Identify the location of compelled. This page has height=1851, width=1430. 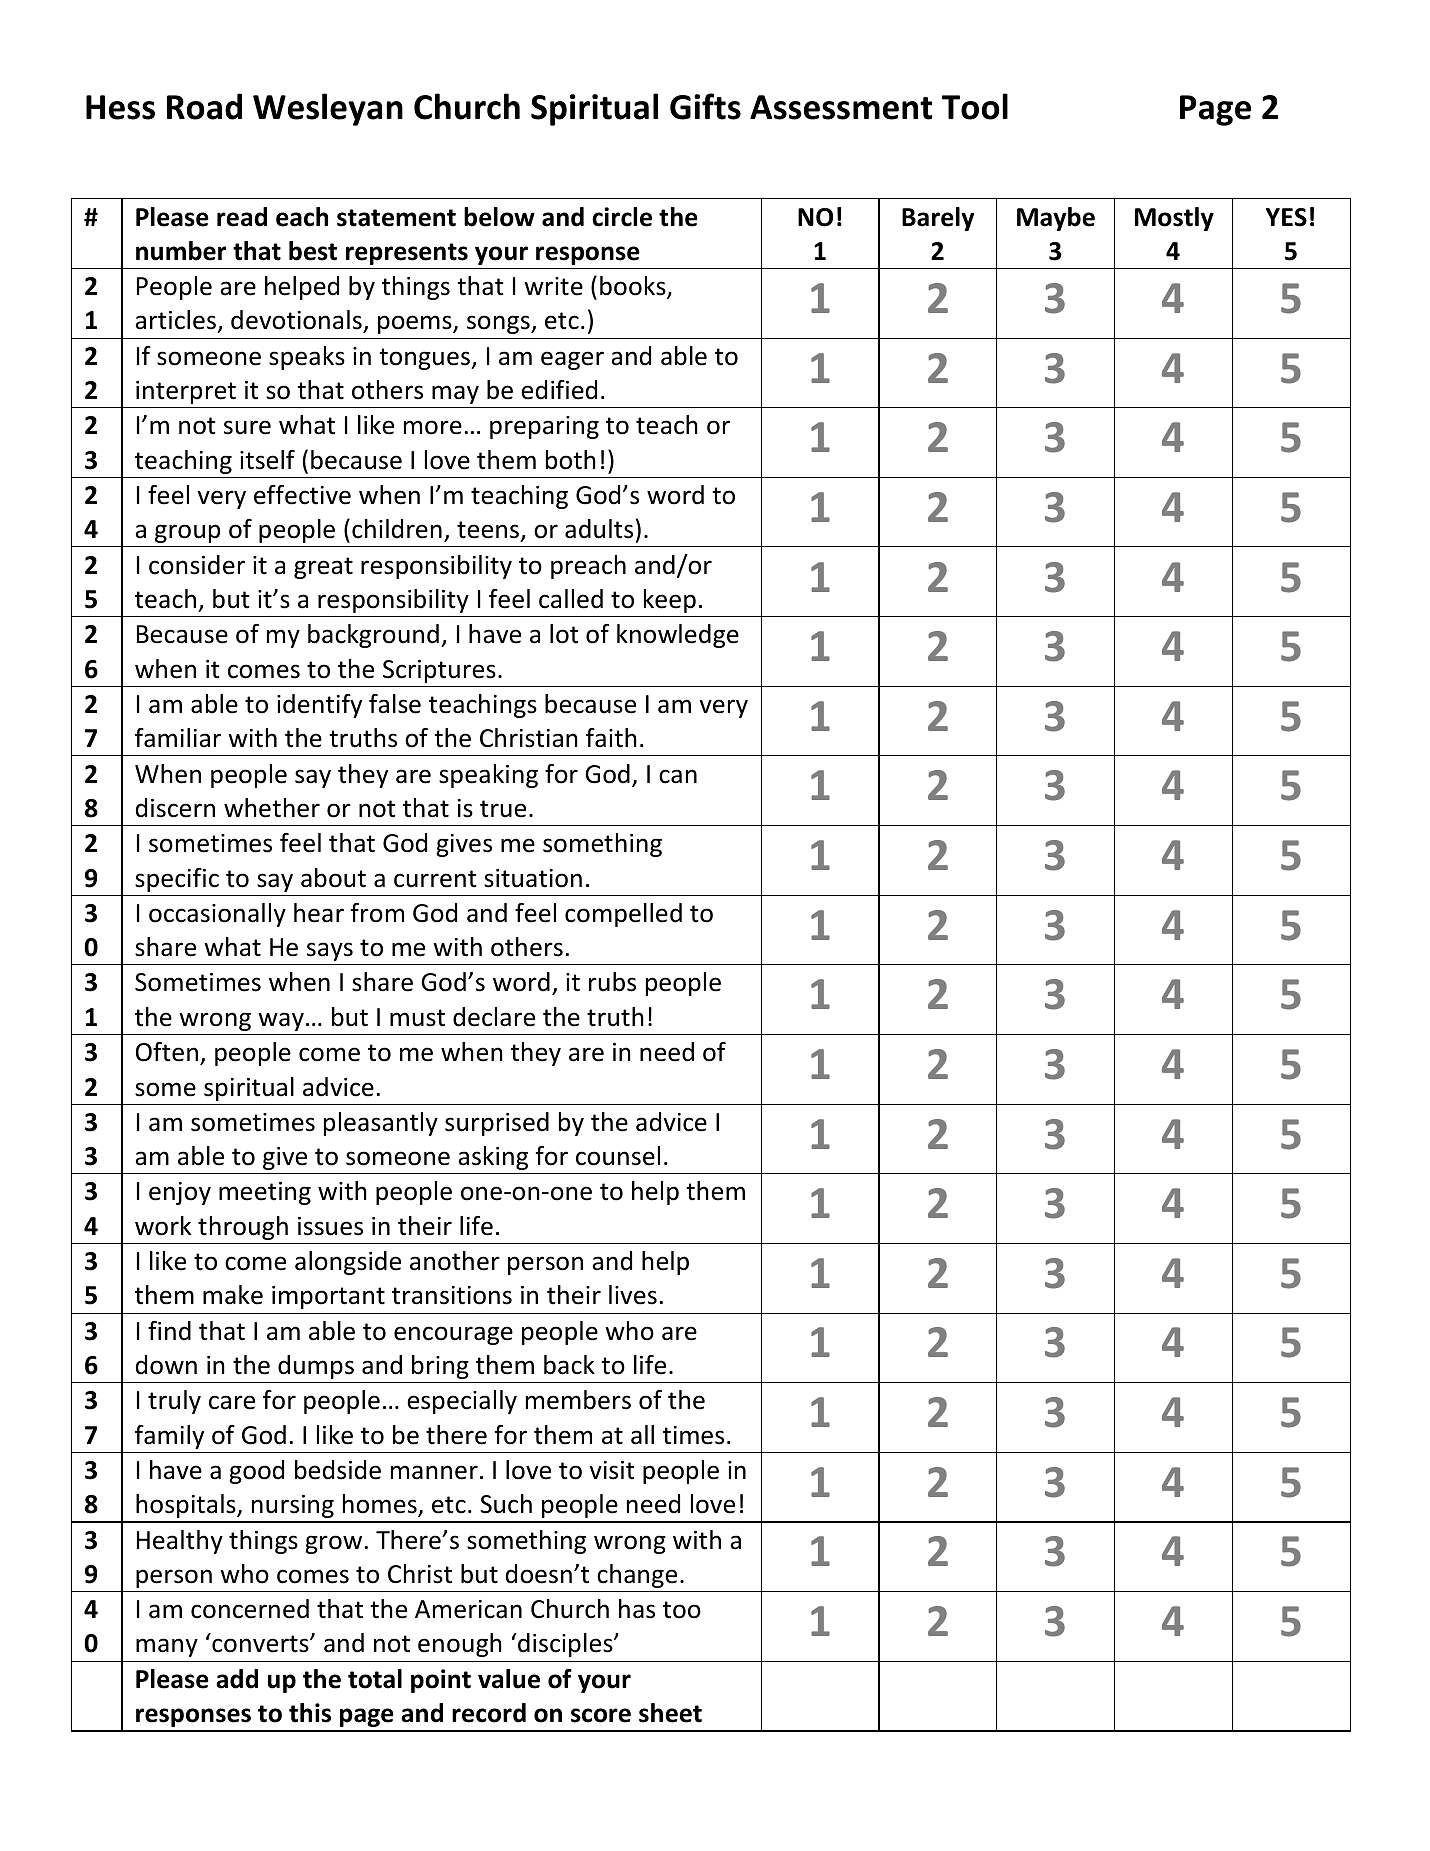
(623, 915).
